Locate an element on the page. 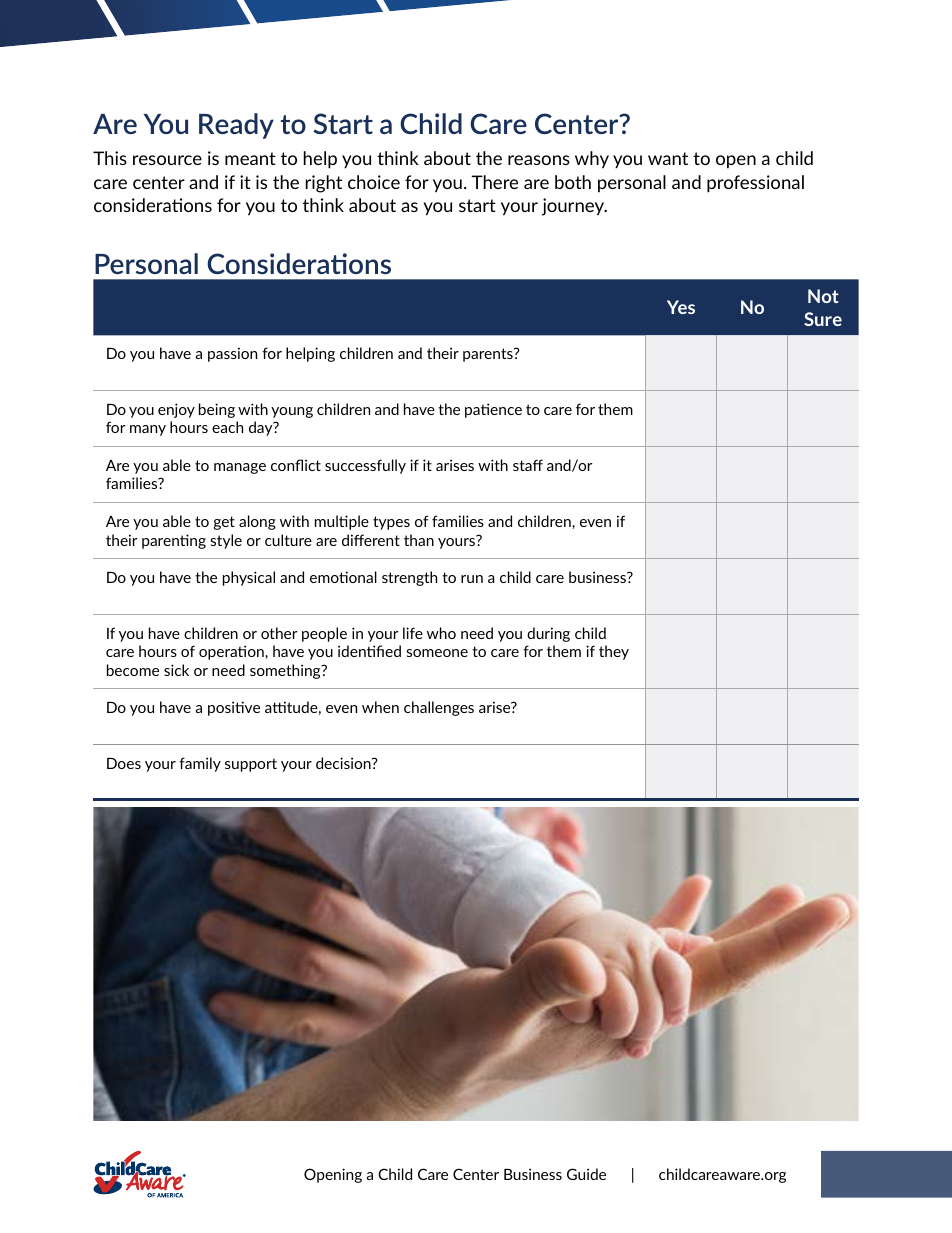 This page has width=952, height=1233. challenges is located at coordinates (439, 708).
